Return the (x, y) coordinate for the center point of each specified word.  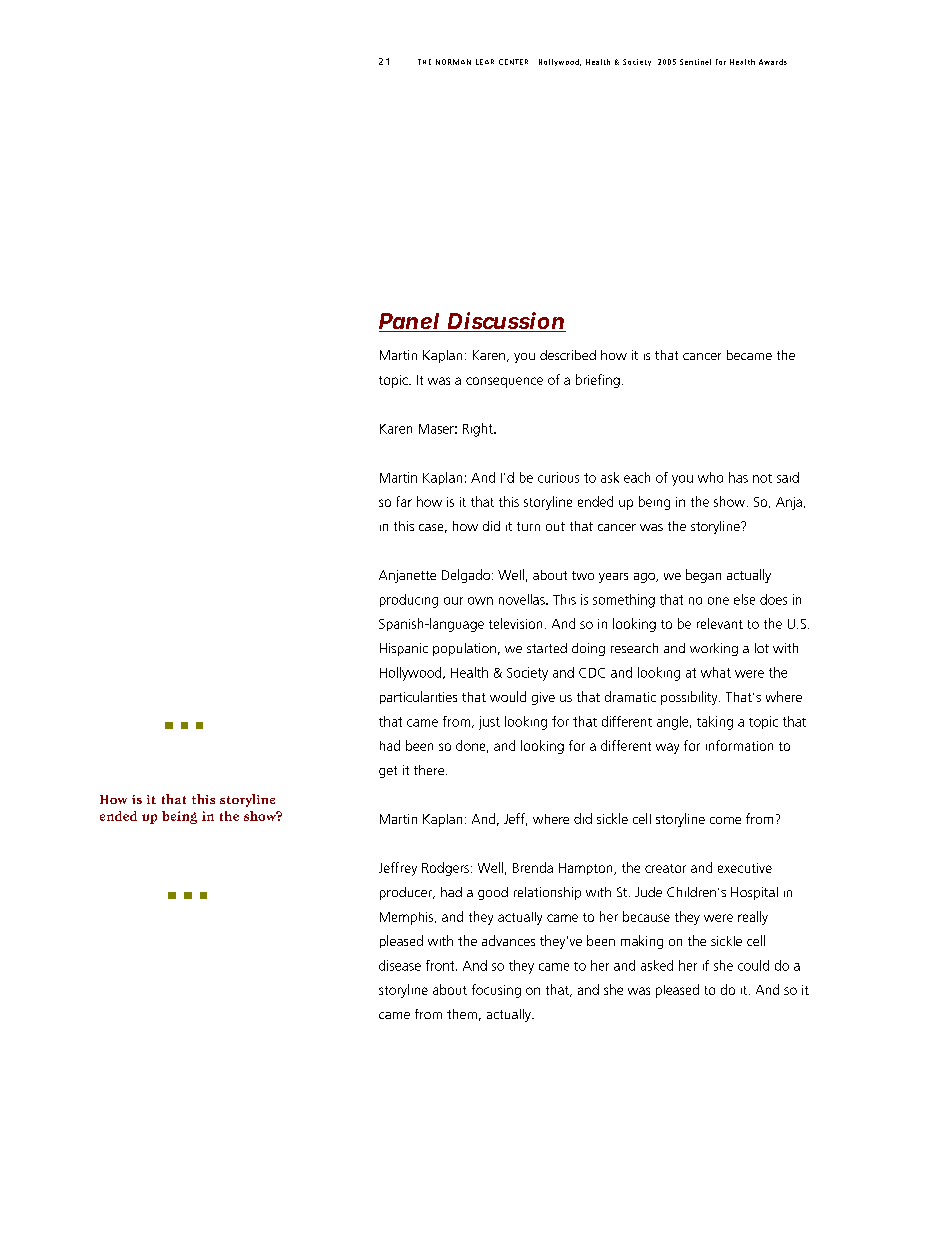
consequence (504, 382)
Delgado (466, 576)
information (739, 745)
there (430, 770)
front (441, 965)
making (642, 942)
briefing (598, 381)
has (738, 477)
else (744, 599)
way (667, 748)
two (583, 575)
